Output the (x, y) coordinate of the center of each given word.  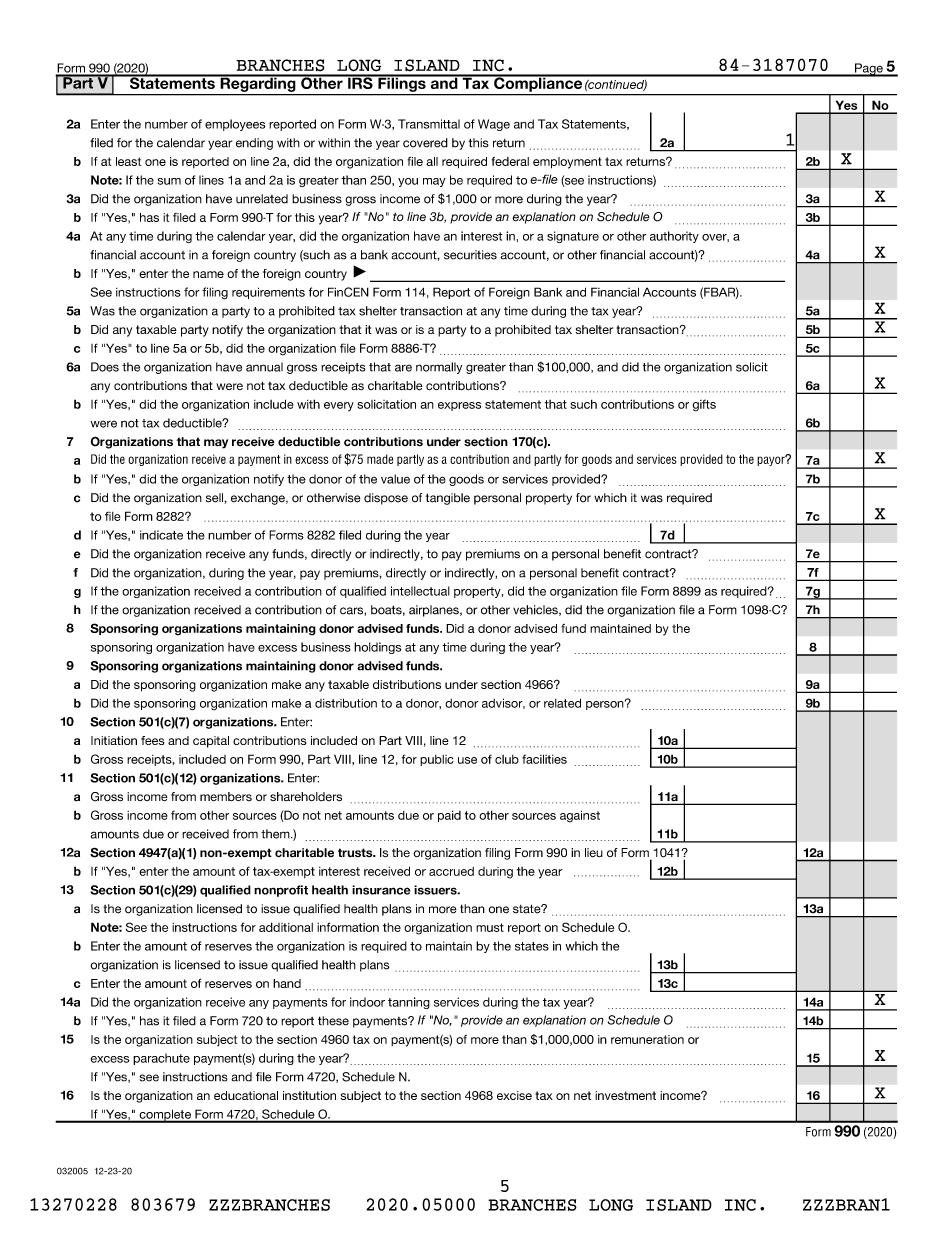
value (395, 479)
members (226, 797)
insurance (381, 890)
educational (246, 1095)
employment (567, 163)
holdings (377, 648)
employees (235, 125)
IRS (360, 82)
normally (439, 368)
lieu (594, 852)
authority (674, 237)
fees (152, 740)
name (208, 274)
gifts (704, 405)
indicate (161, 535)
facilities (544, 759)
